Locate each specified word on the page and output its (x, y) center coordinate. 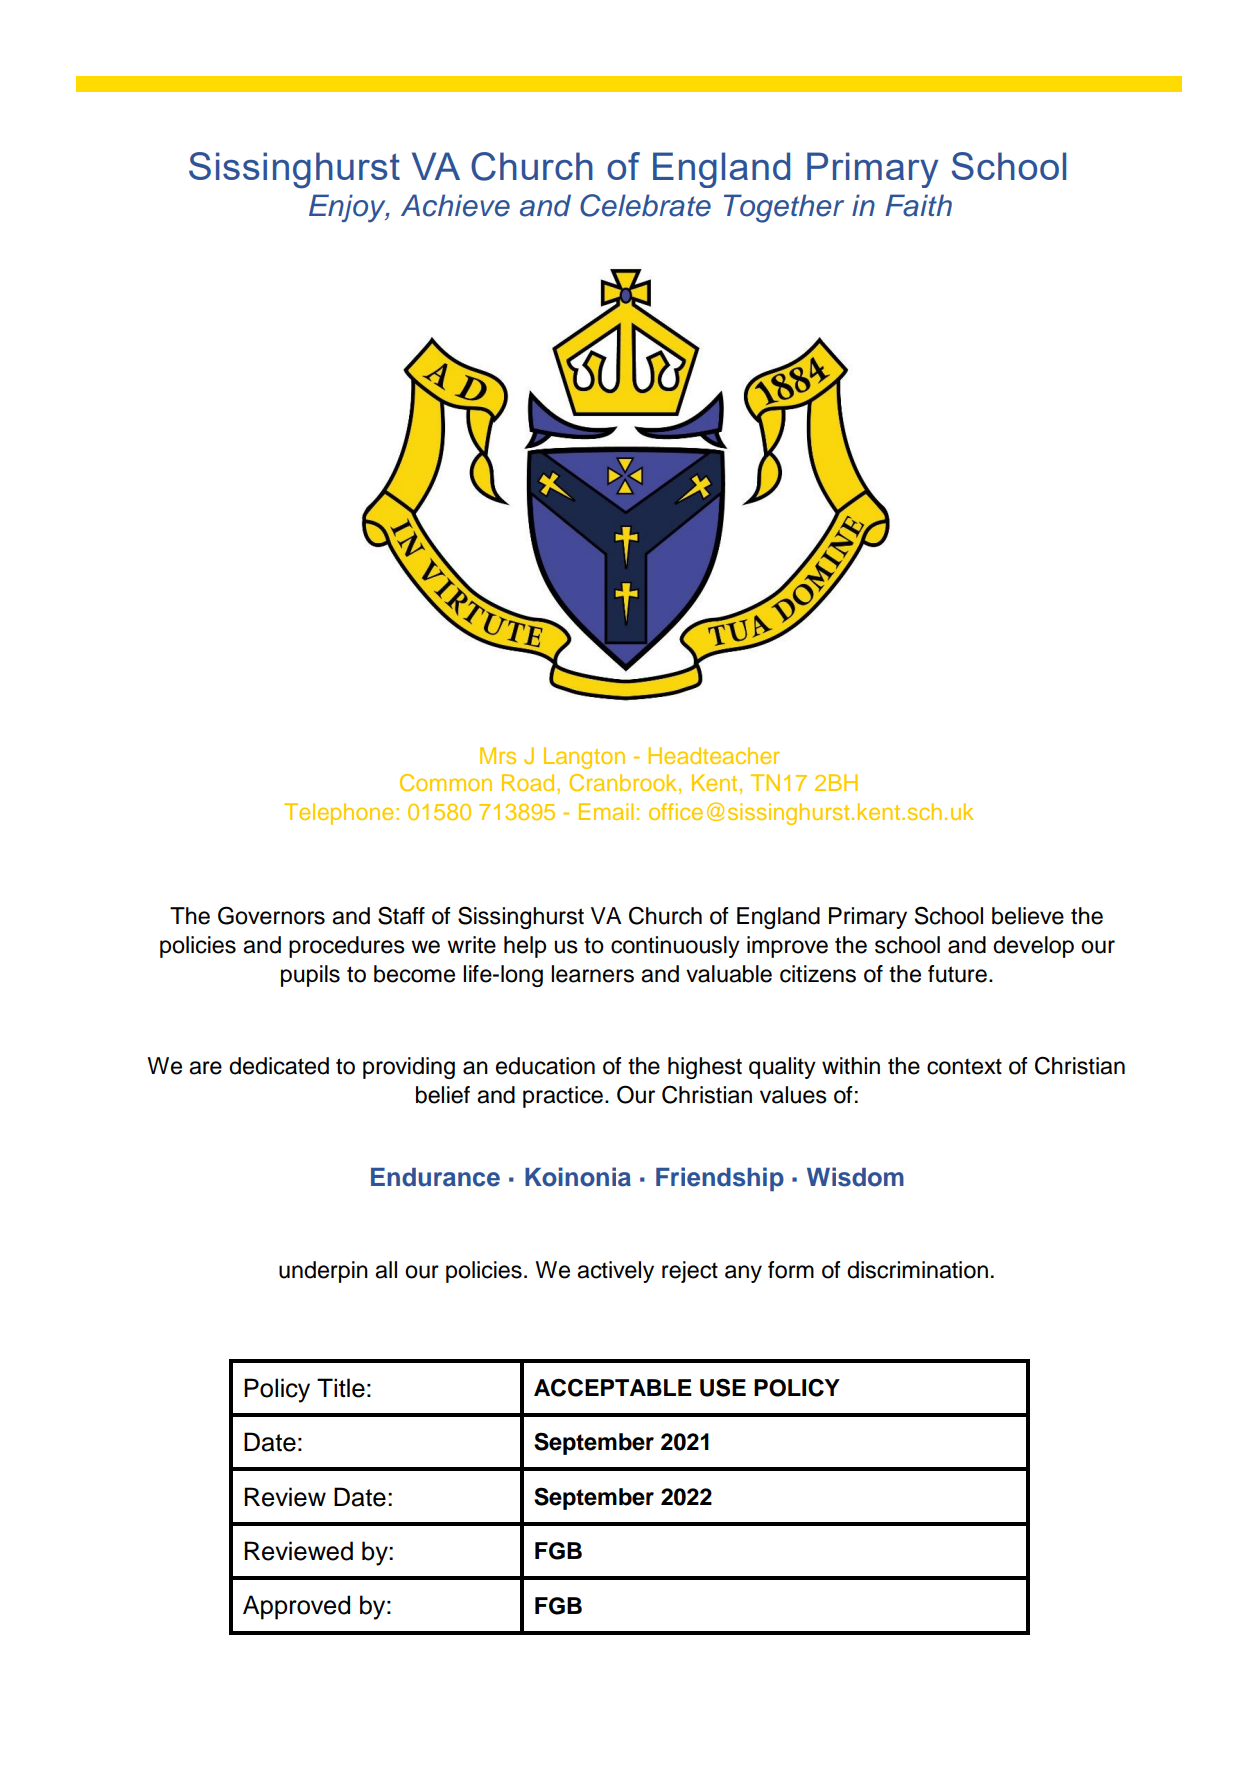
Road (528, 782)
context (964, 1066)
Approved (296, 1607)
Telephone (338, 814)
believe (1028, 916)
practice (563, 1097)
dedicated (279, 1066)
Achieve (455, 205)
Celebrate (645, 205)
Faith (918, 205)
